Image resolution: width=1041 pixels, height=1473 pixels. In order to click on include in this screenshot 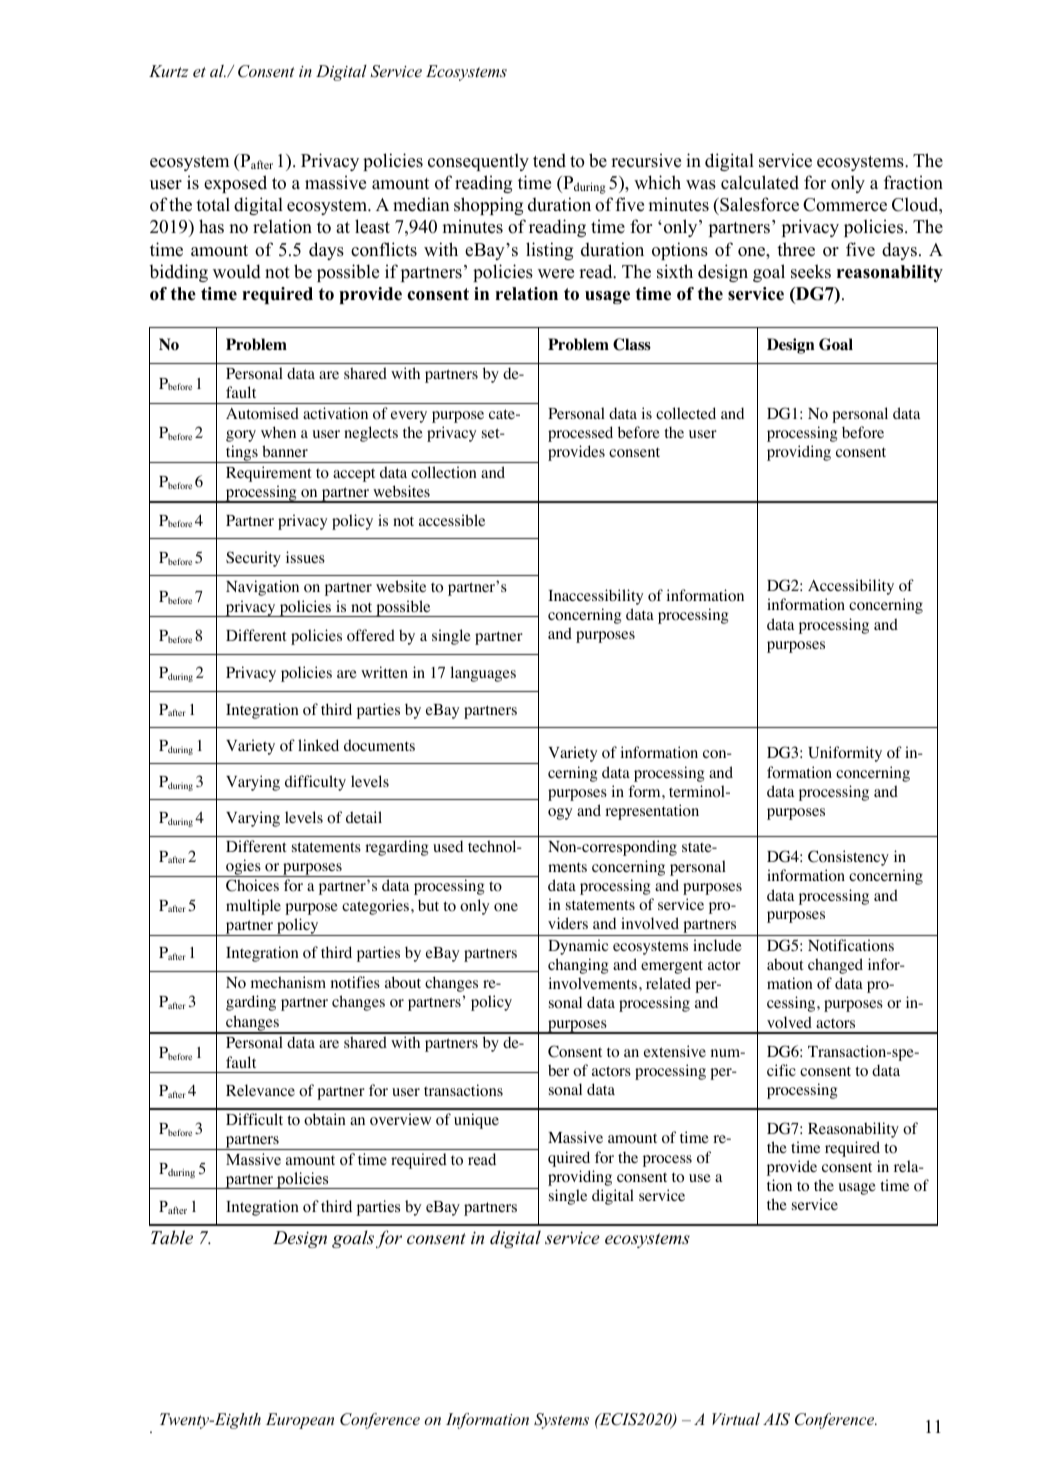, I will do `click(717, 945)`.
